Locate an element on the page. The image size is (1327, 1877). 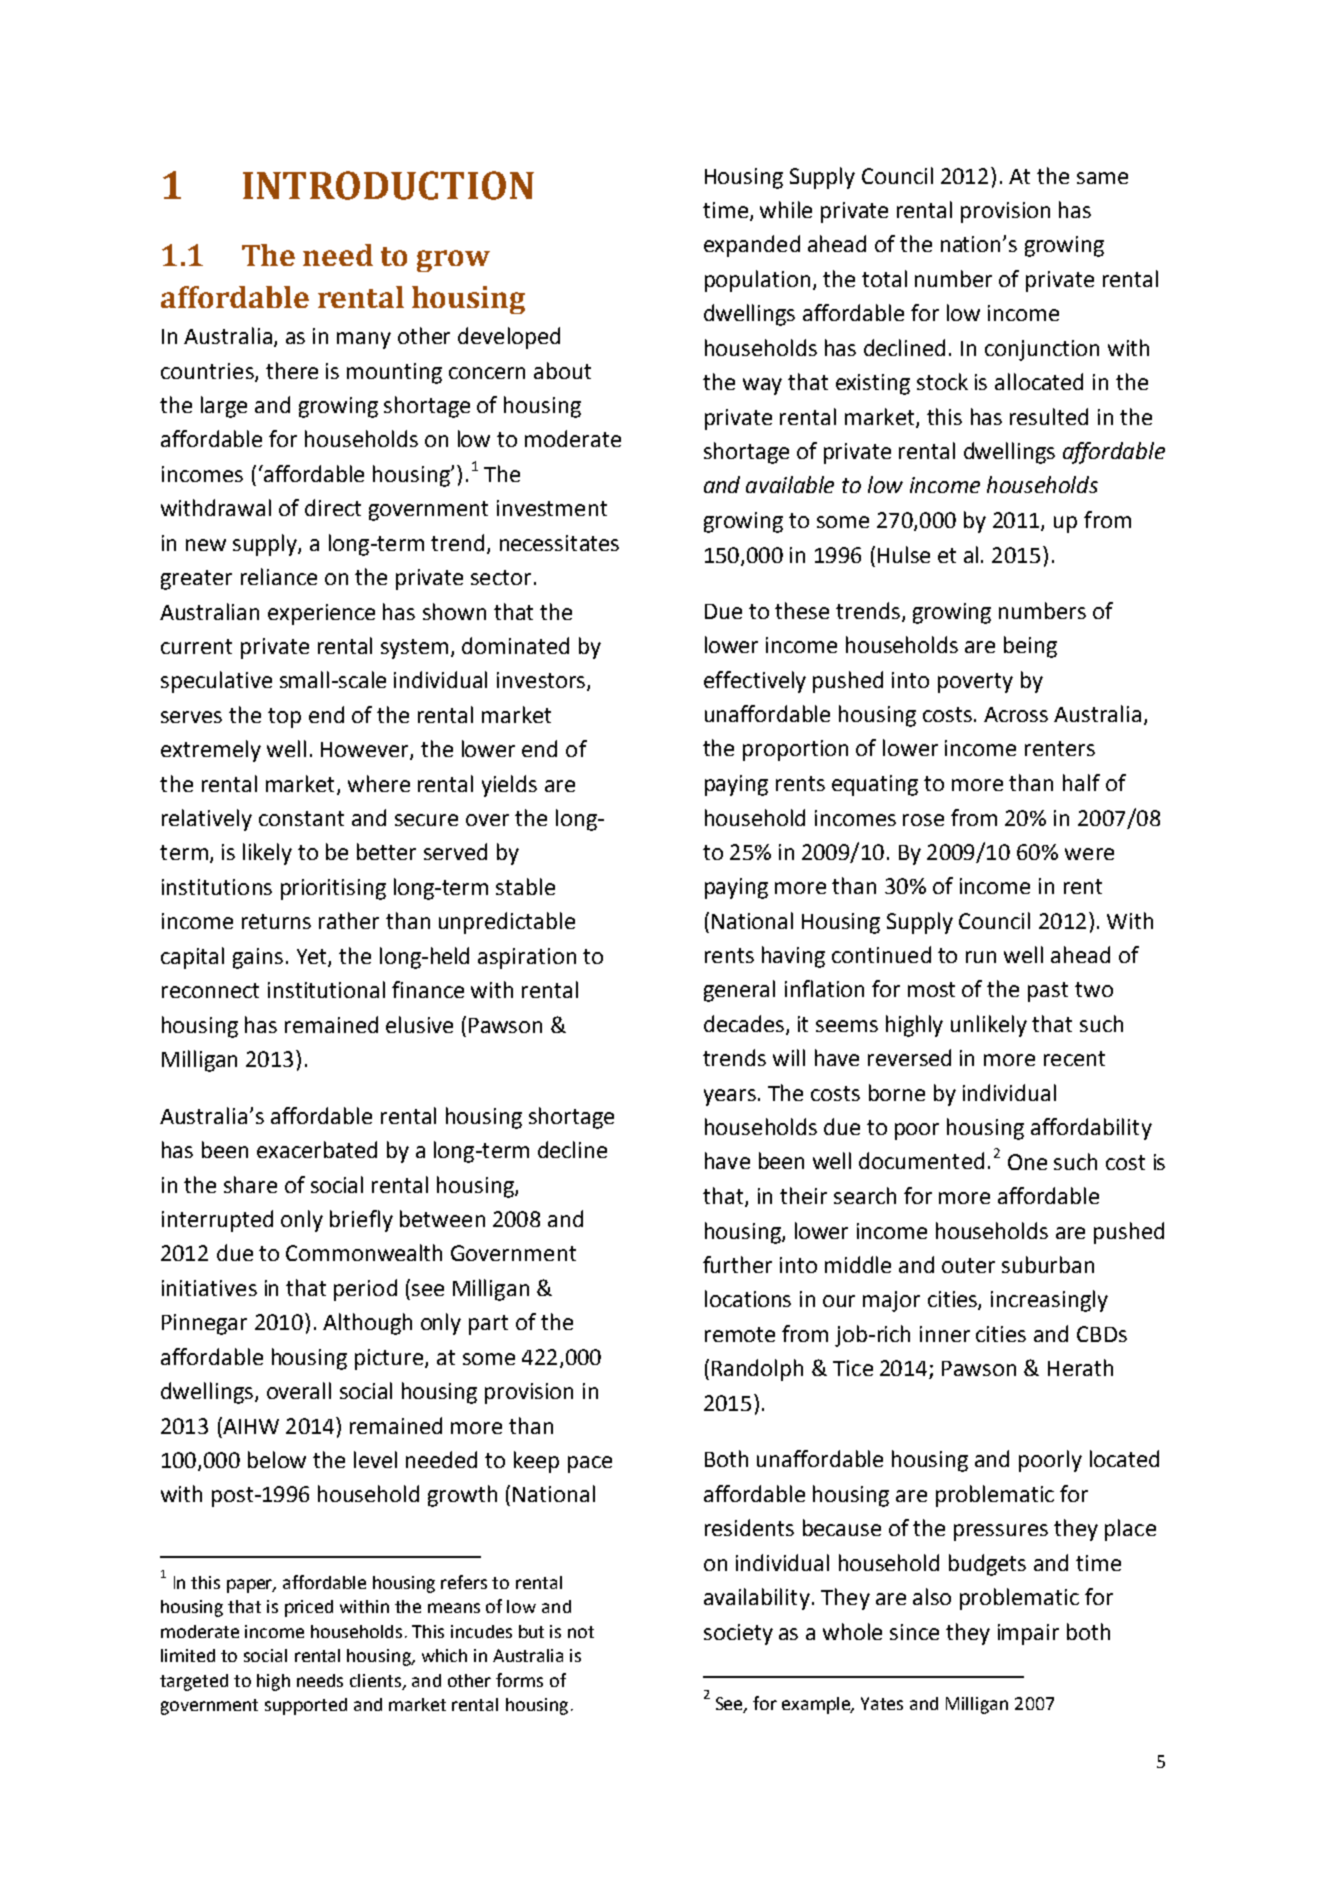
supported is located at coordinates (306, 1706).
